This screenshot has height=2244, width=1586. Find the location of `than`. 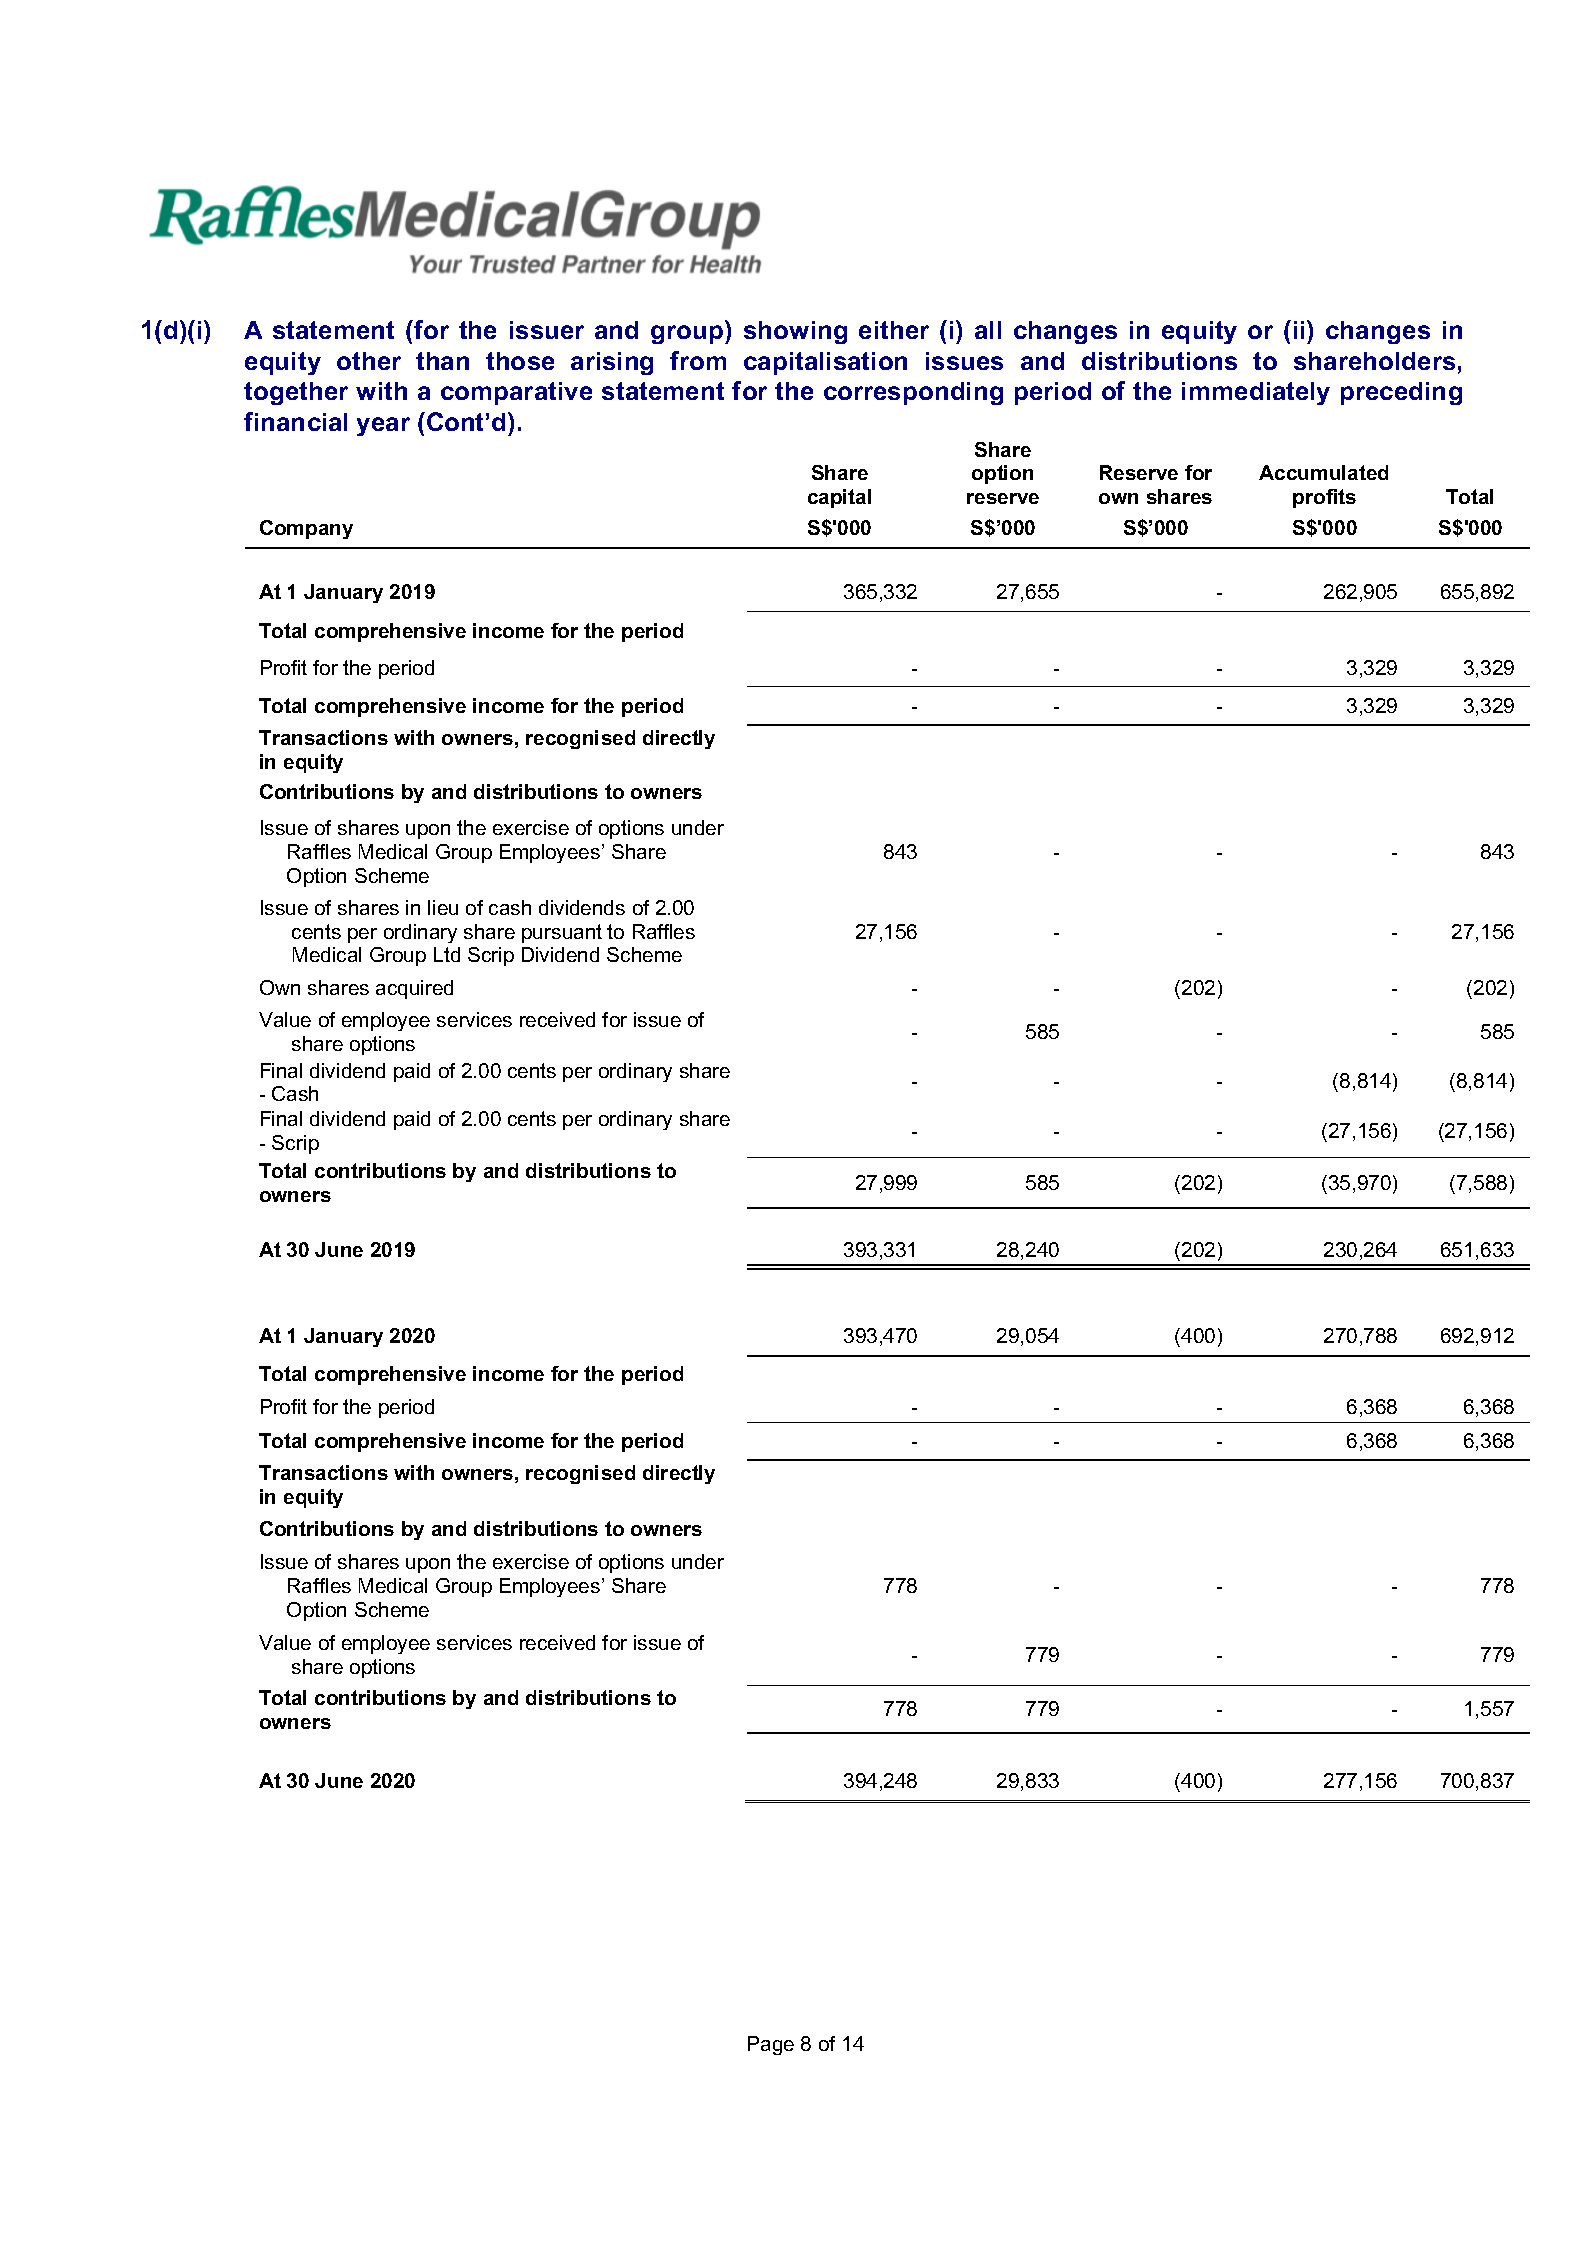

than is located at coordinates (442, 361).
